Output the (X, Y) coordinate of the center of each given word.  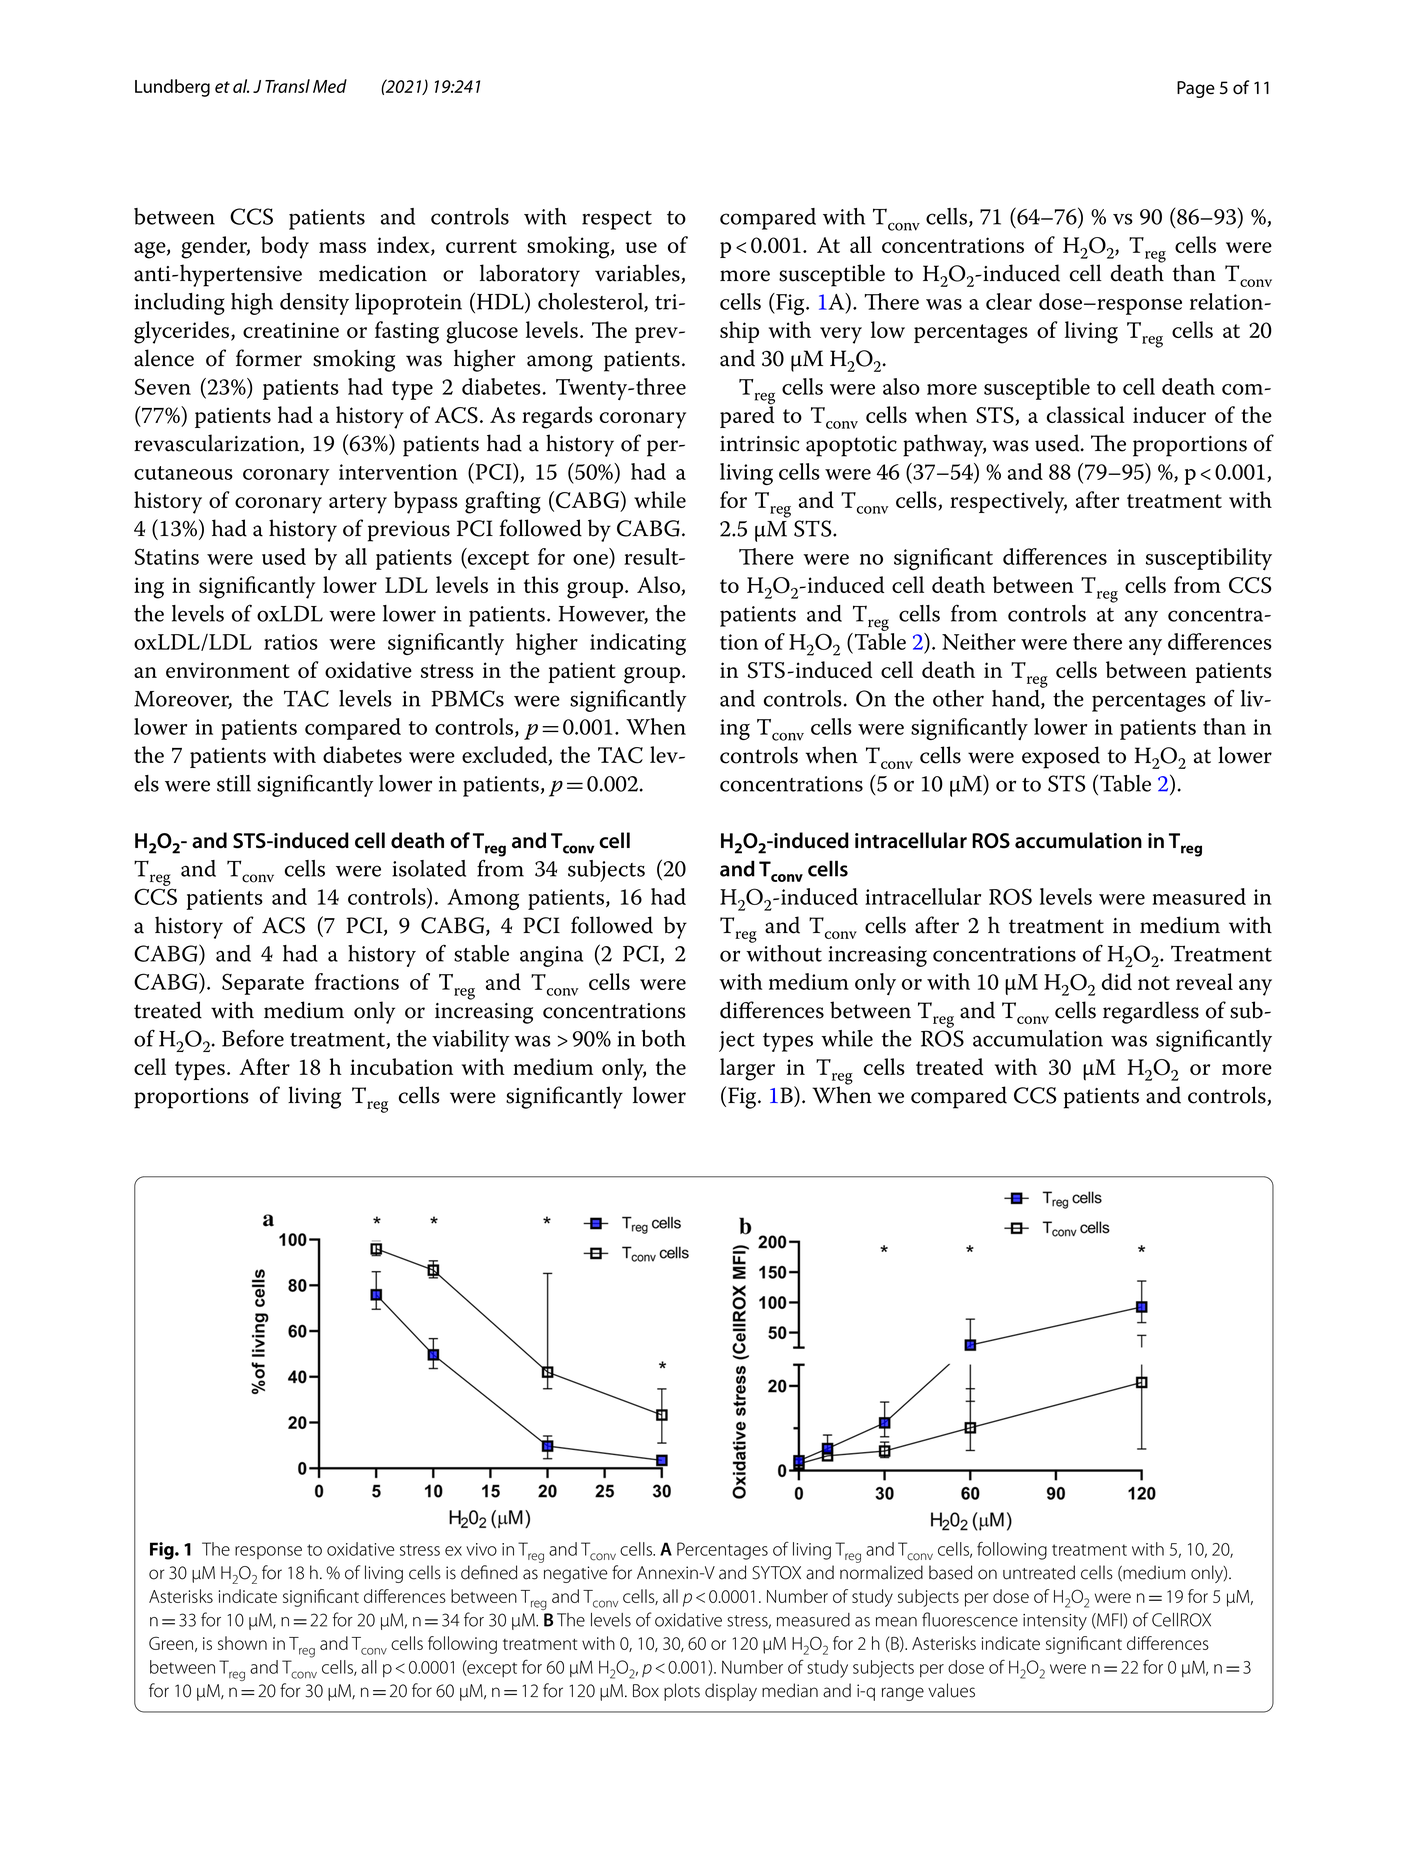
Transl (287, 86)
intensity (1055, 1622)
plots (682, 1692)
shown (242, 1643)
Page (1196, 89)
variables (638, 274)
